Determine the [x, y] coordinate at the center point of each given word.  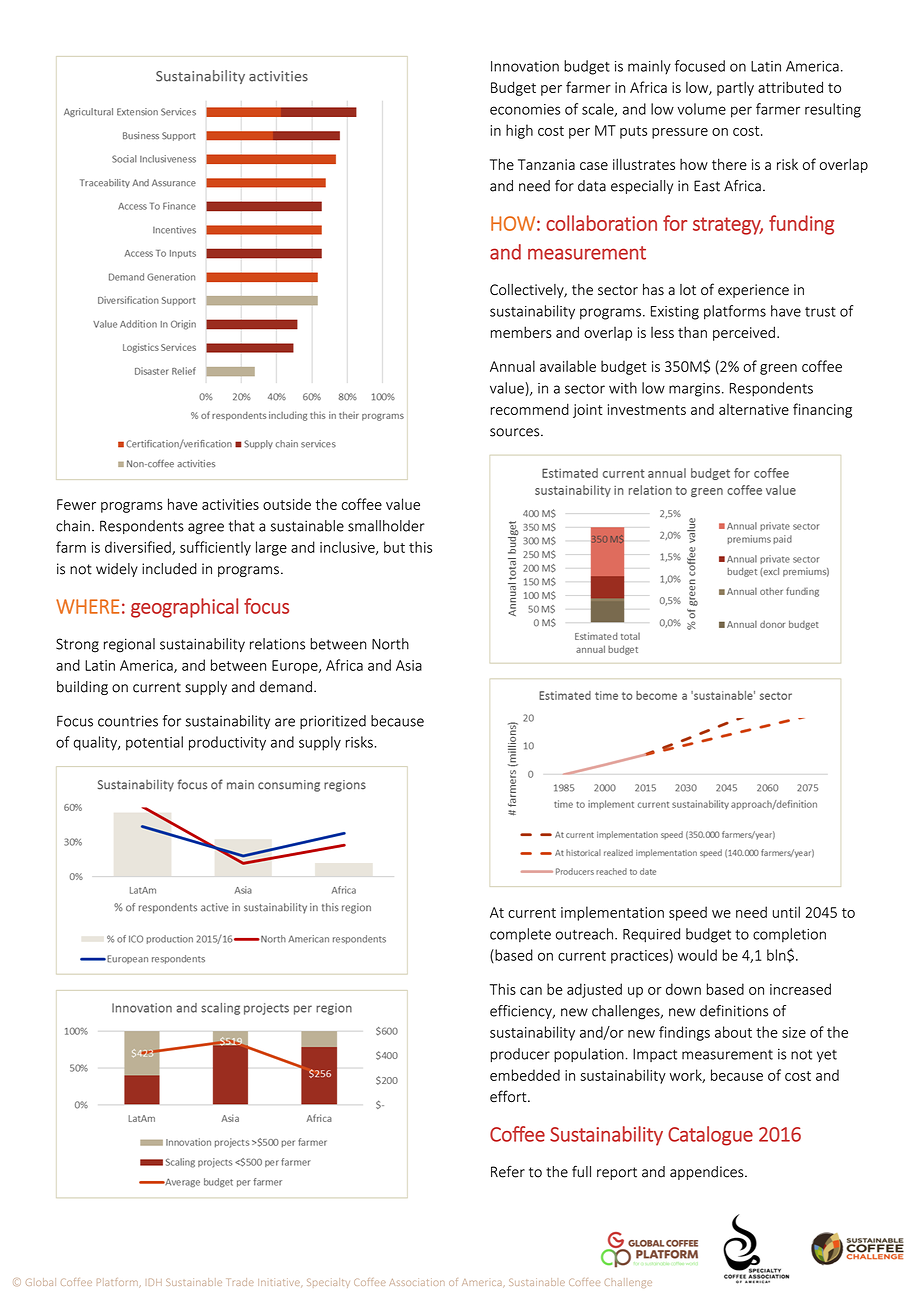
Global [41, 1282]
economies [525, 109]
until [786, 912]
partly [735, 88]
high [519, 131]
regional [129, 645]
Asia [409, 665]
